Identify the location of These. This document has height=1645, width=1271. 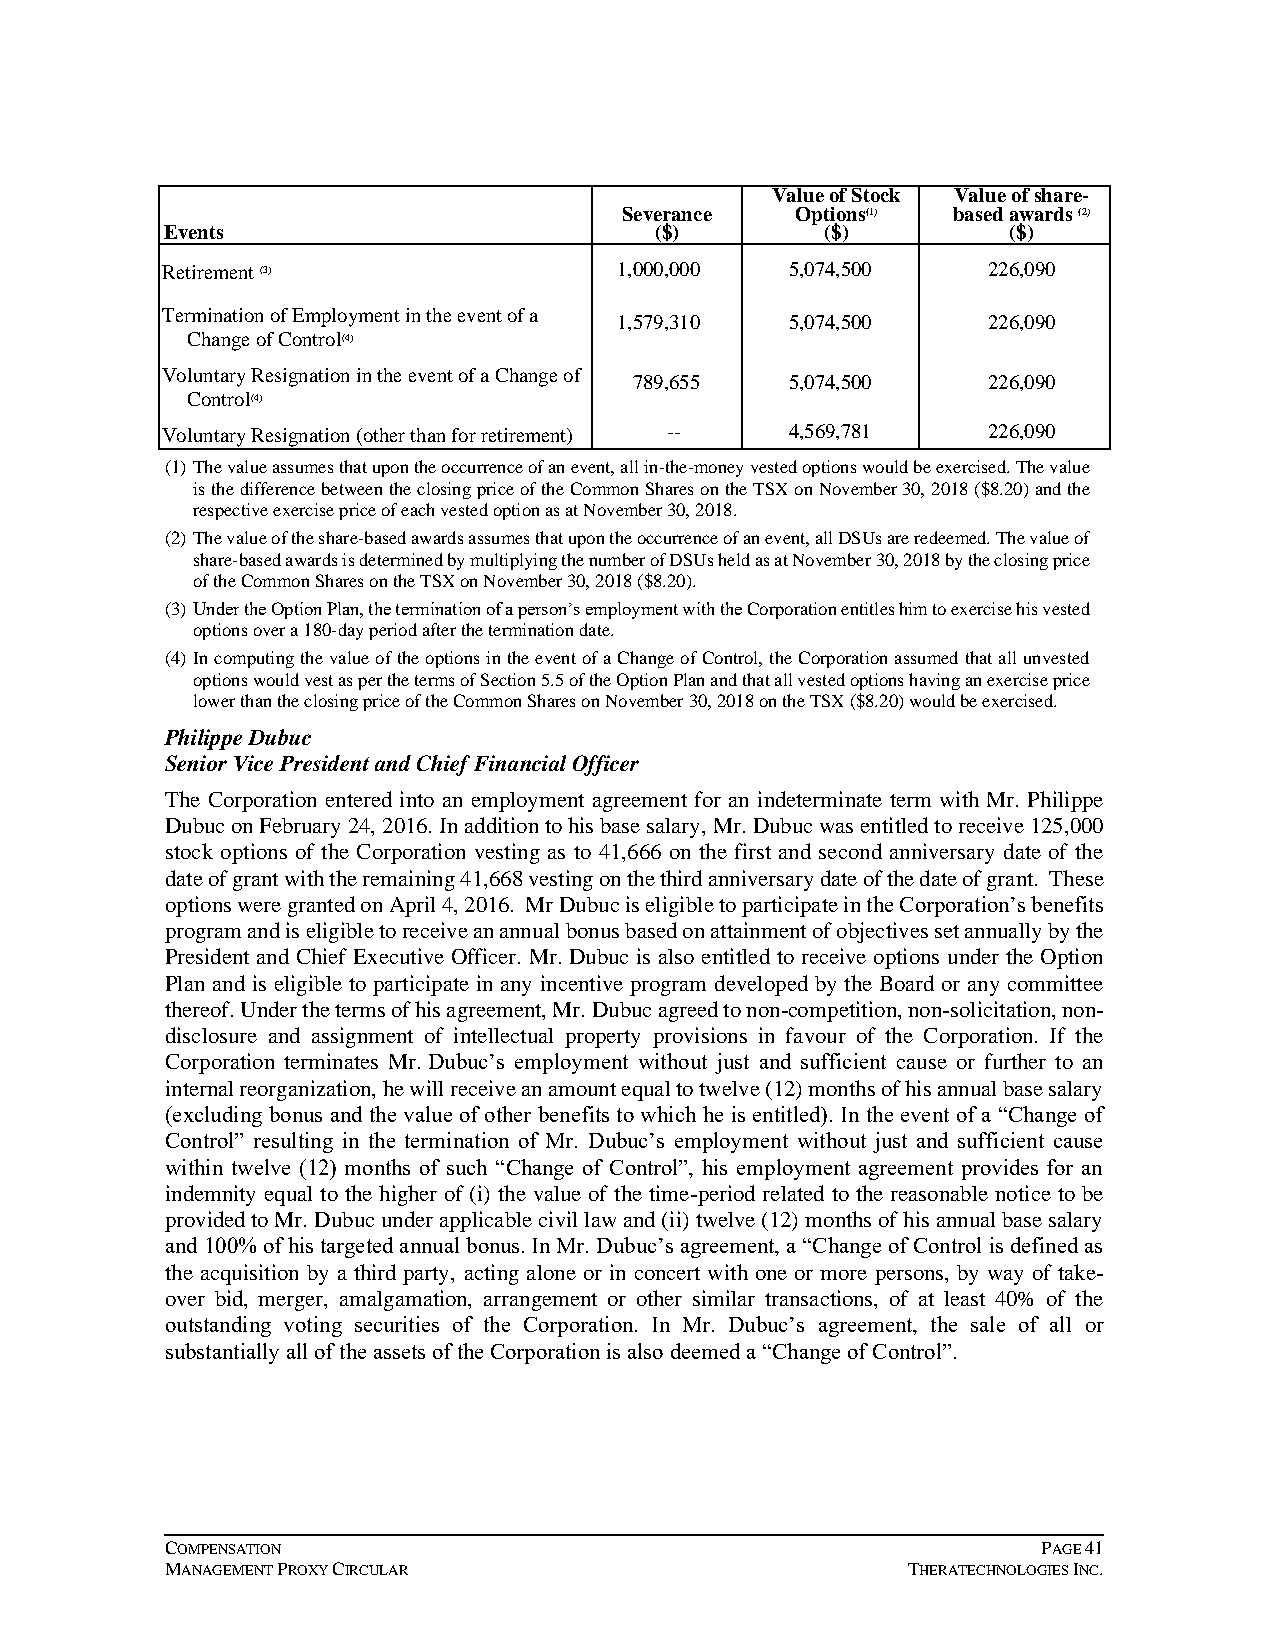
(1076, 878).
